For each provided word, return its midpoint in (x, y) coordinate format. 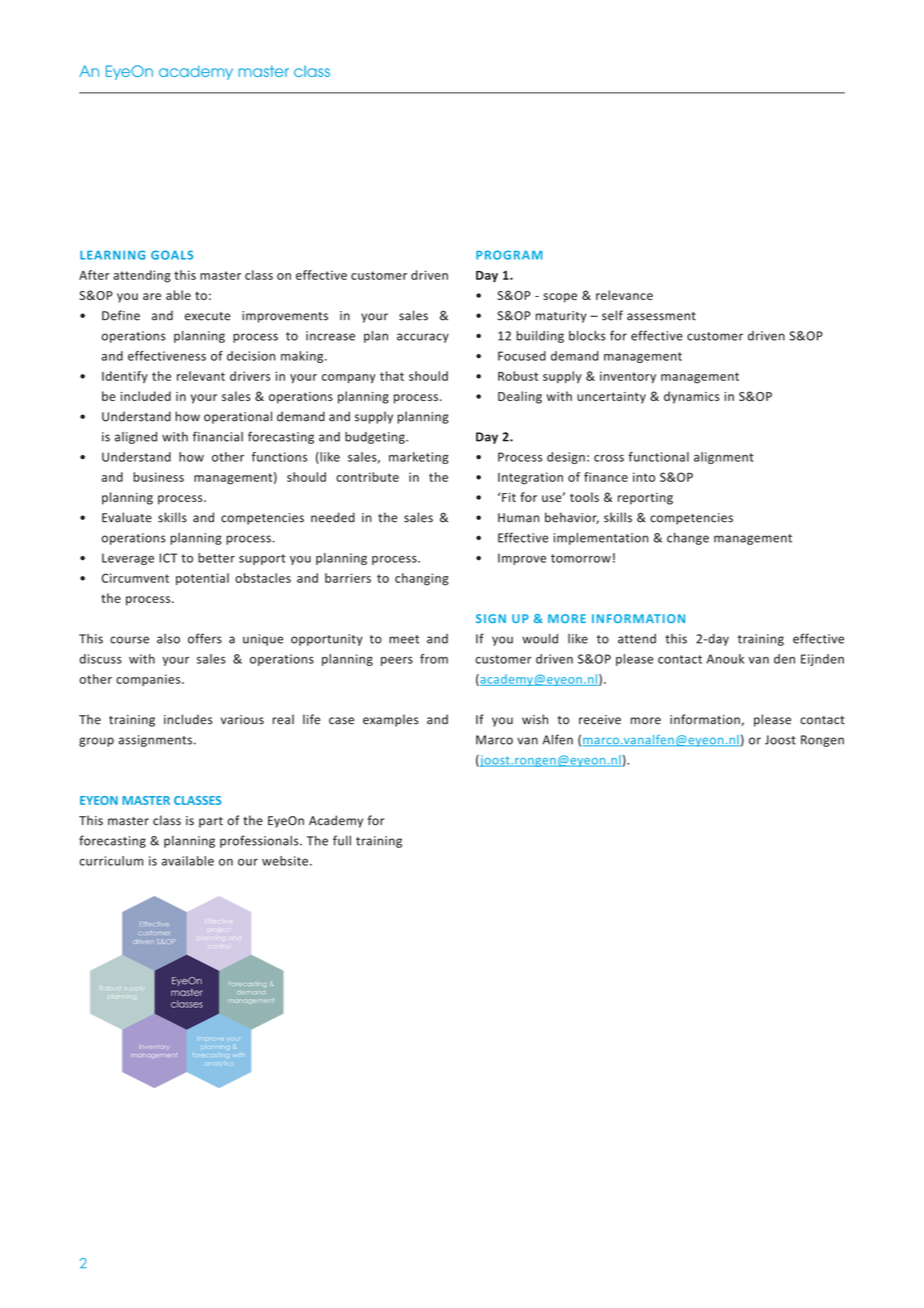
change (688, 539)
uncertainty (611, 398)
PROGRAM (509, 255)
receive (600, 720)
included (146, 396)
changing (422, 579)
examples (391, 720)
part (211, 822)
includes (188, 719)
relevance (624, 295)
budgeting (376, 438)
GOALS (172, 255)
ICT (168, 558)
